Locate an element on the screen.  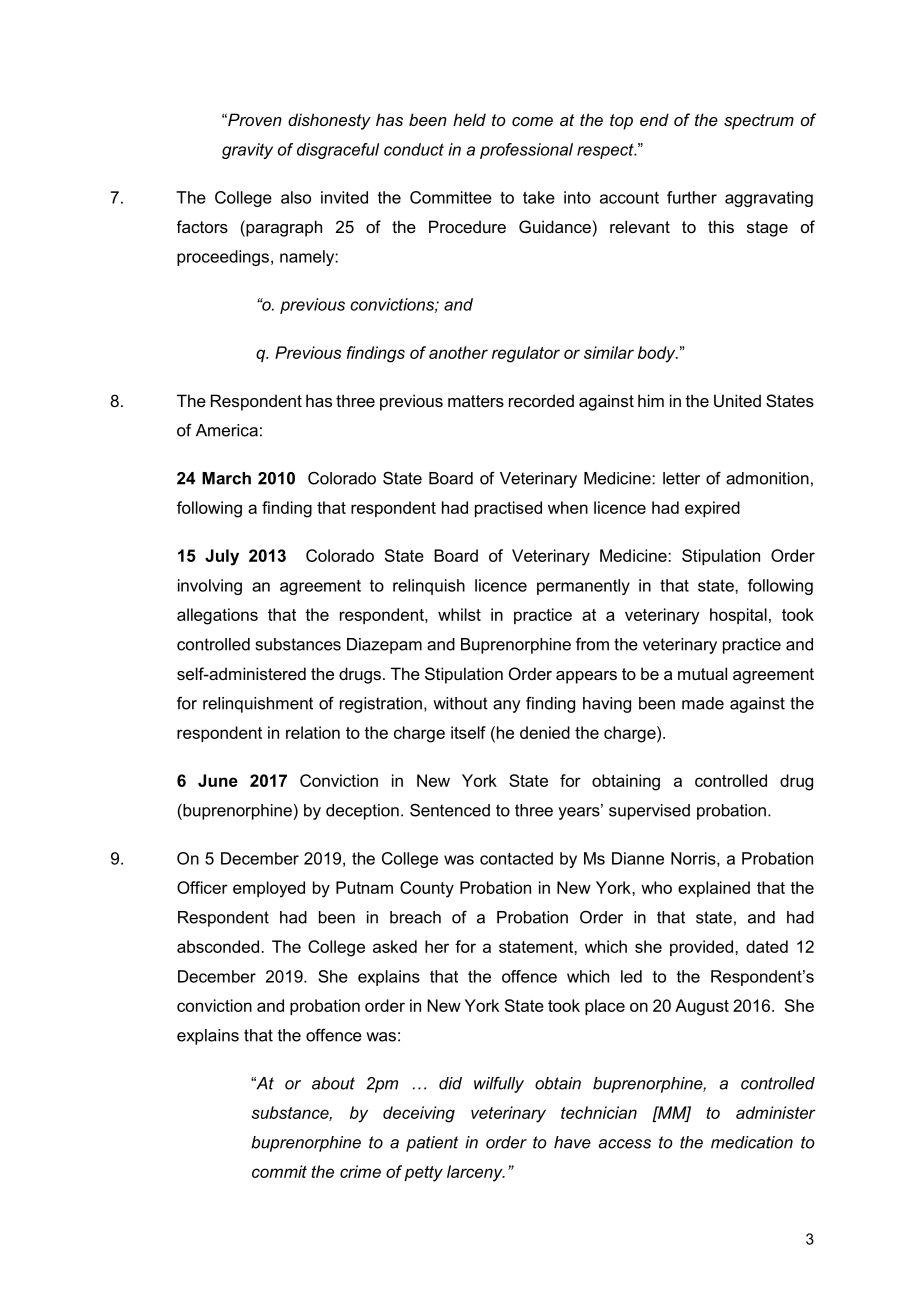
America is located at coordinates (227, 430).
